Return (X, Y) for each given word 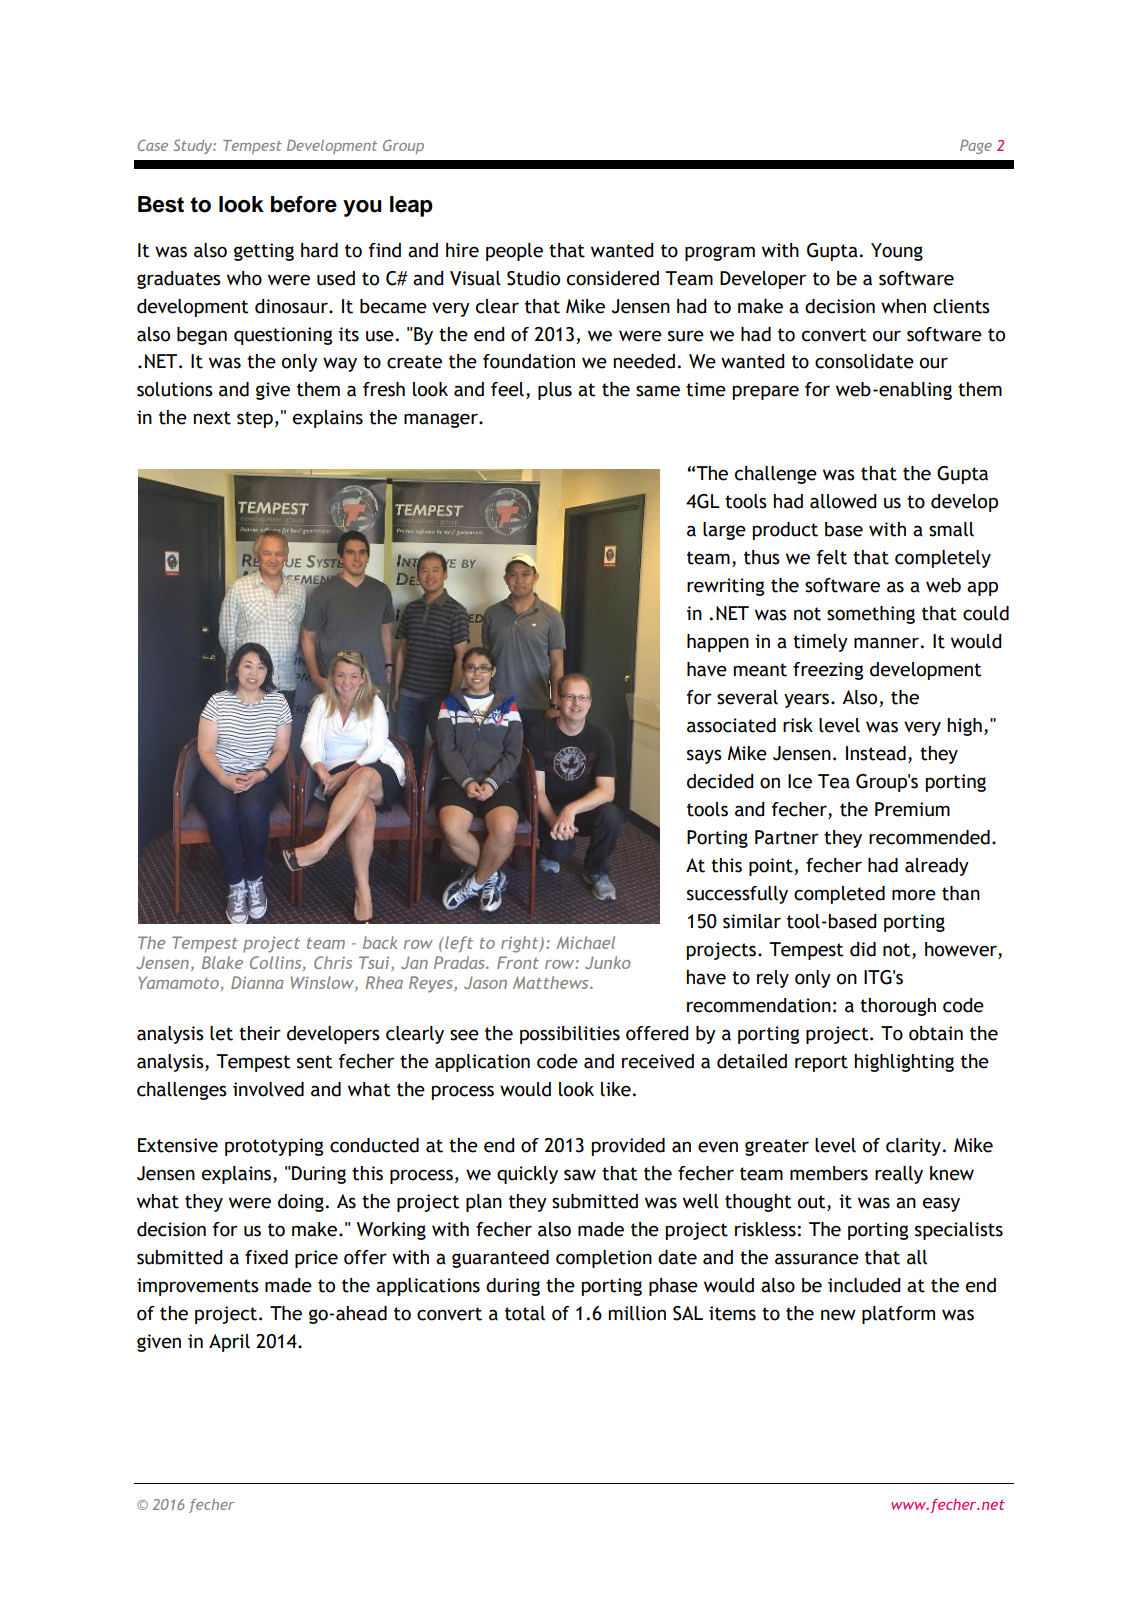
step (255, 419)
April (229, 1343)
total (525, 1313)
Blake (222, 962)
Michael (585, 942)
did (863, 949)
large (724, 531)
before (304, 204)
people (514, 252)
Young (897, 252)
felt (832, 557)
